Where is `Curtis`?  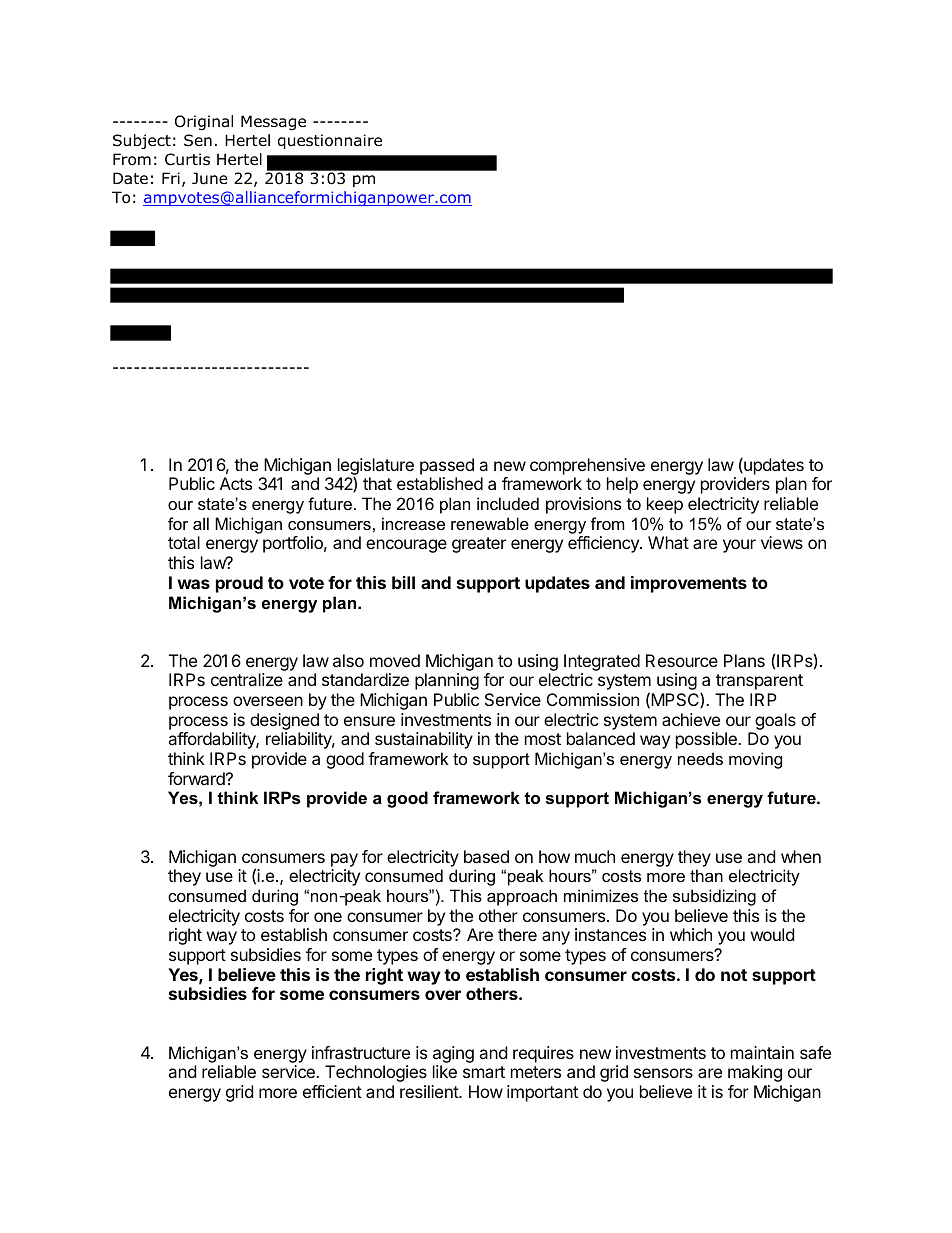 Curtis is located at coordinates (187, 159).
